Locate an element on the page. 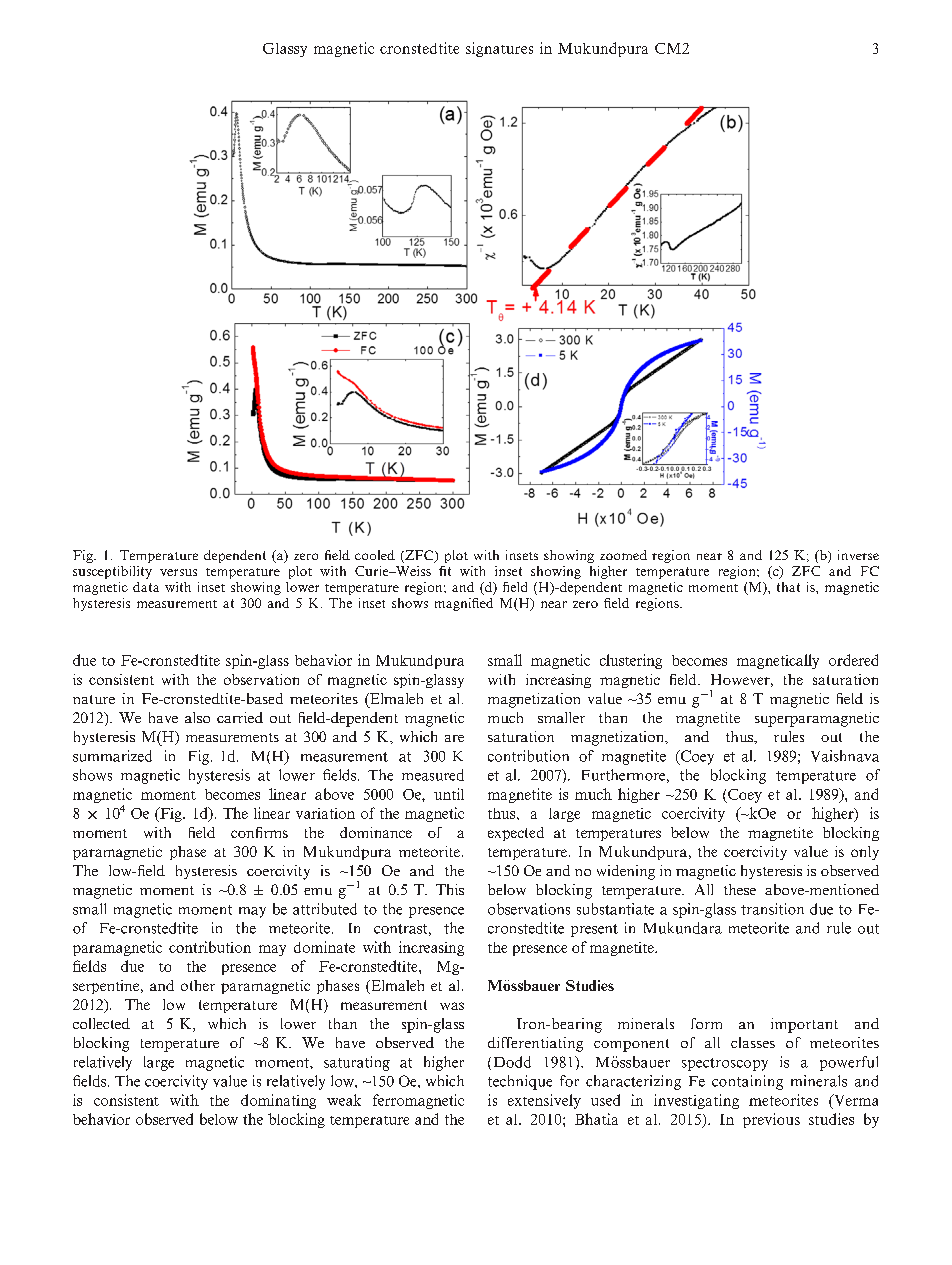 The image size is (952, 1265). versus is located at coordinates (178, 572).
